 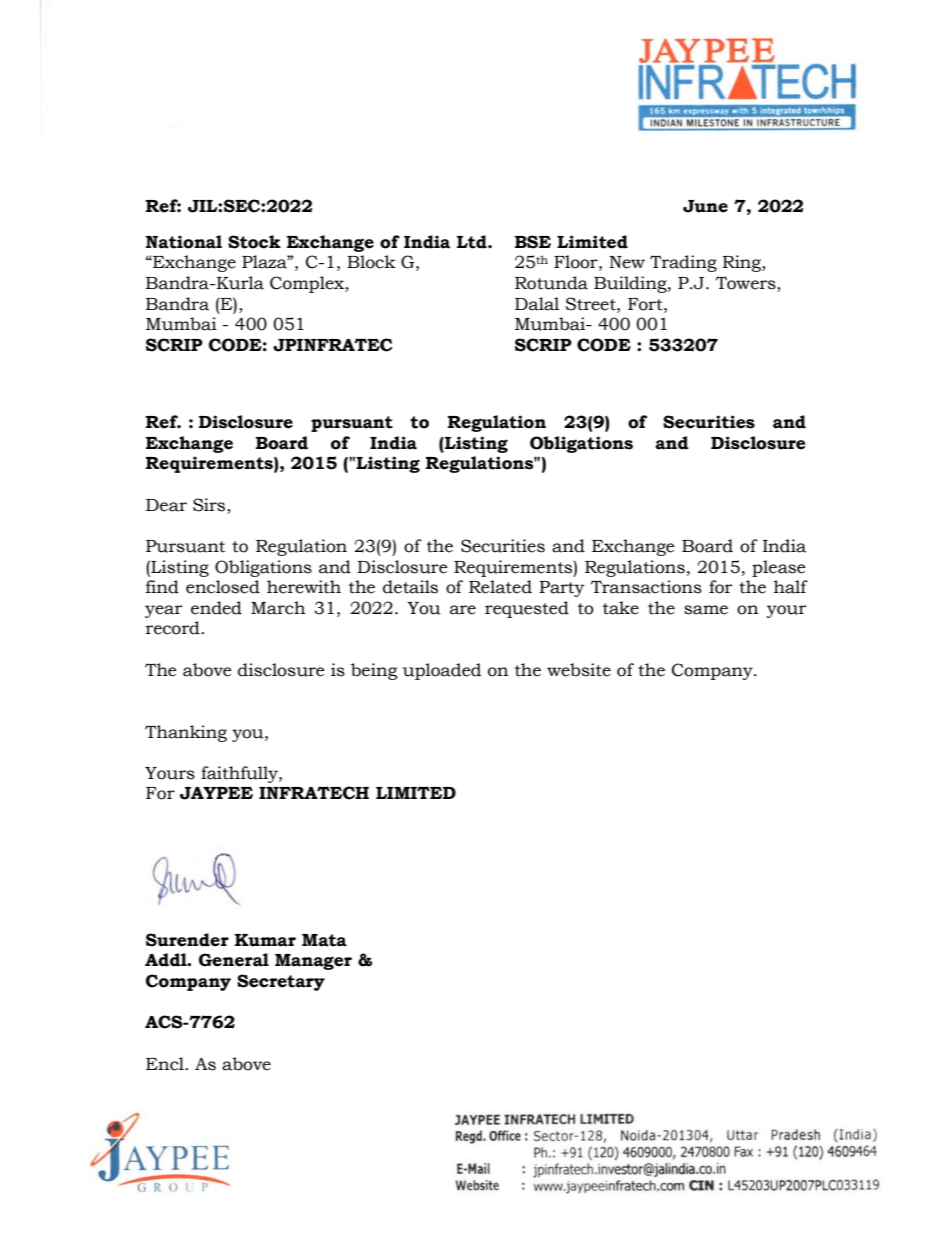 I want to click on same, so click(x=706, y=610).
